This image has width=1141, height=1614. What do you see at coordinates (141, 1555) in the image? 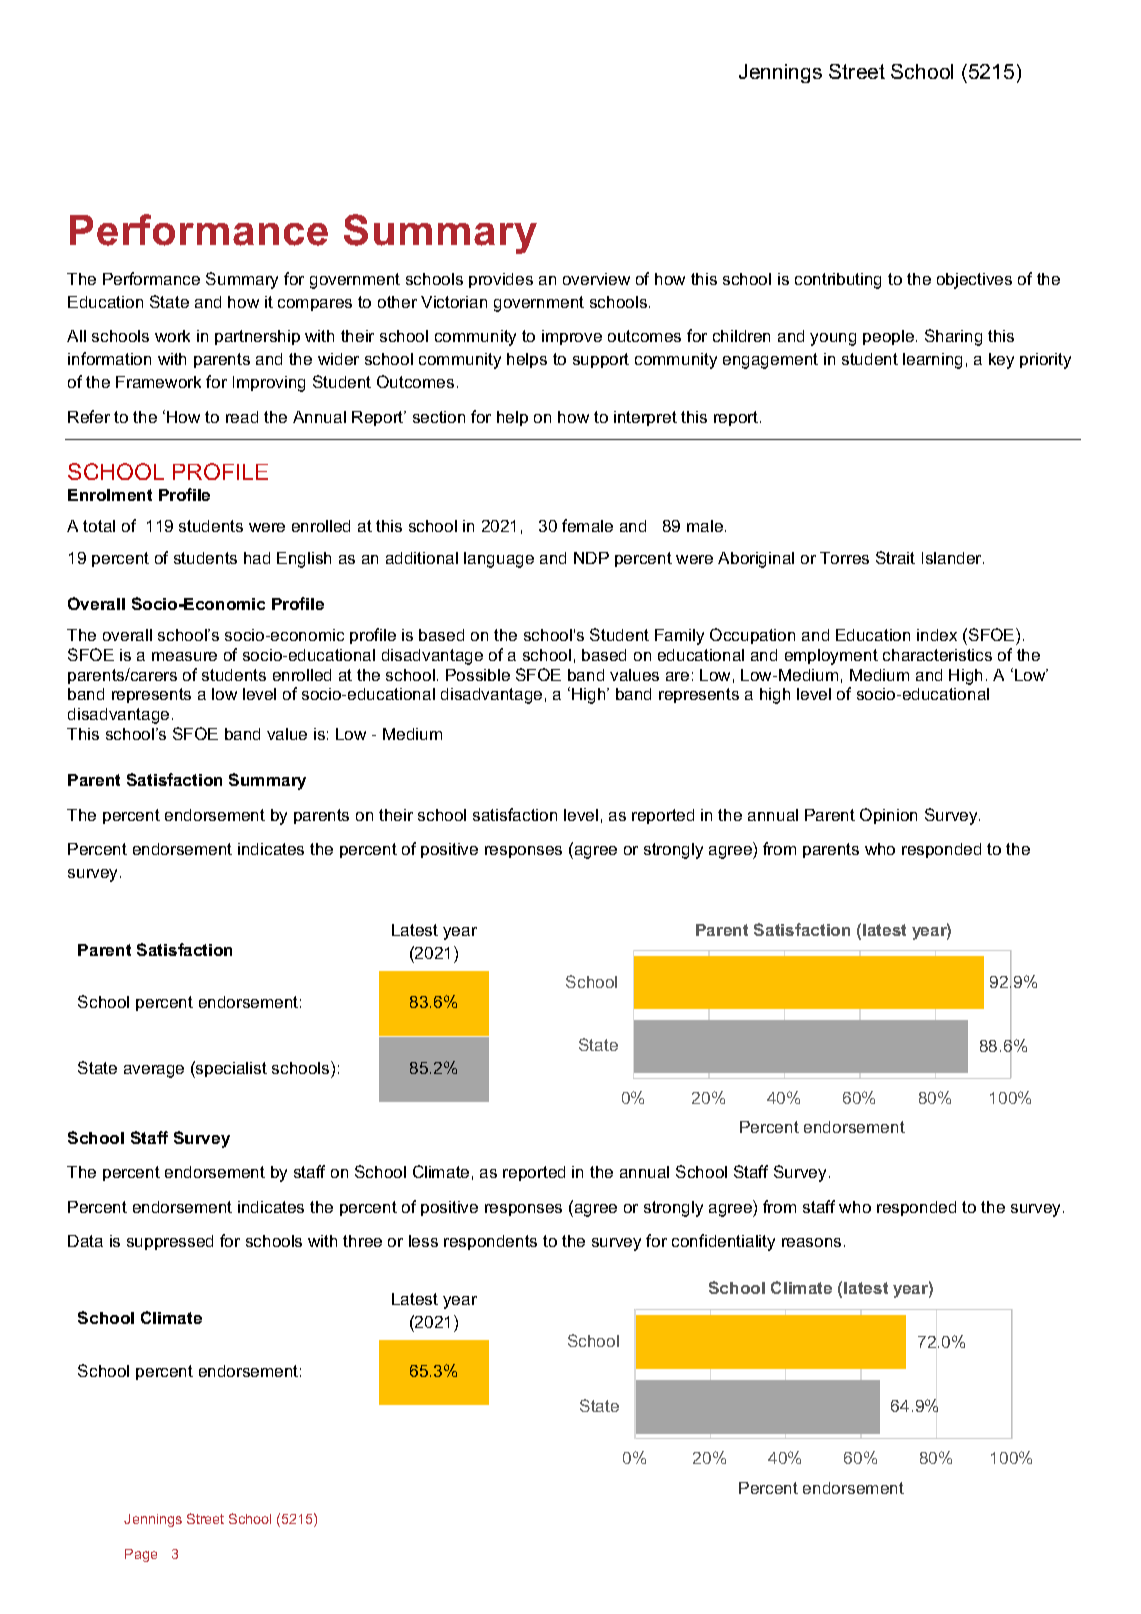
I see `Page` at bounding box center [141, 1555].
